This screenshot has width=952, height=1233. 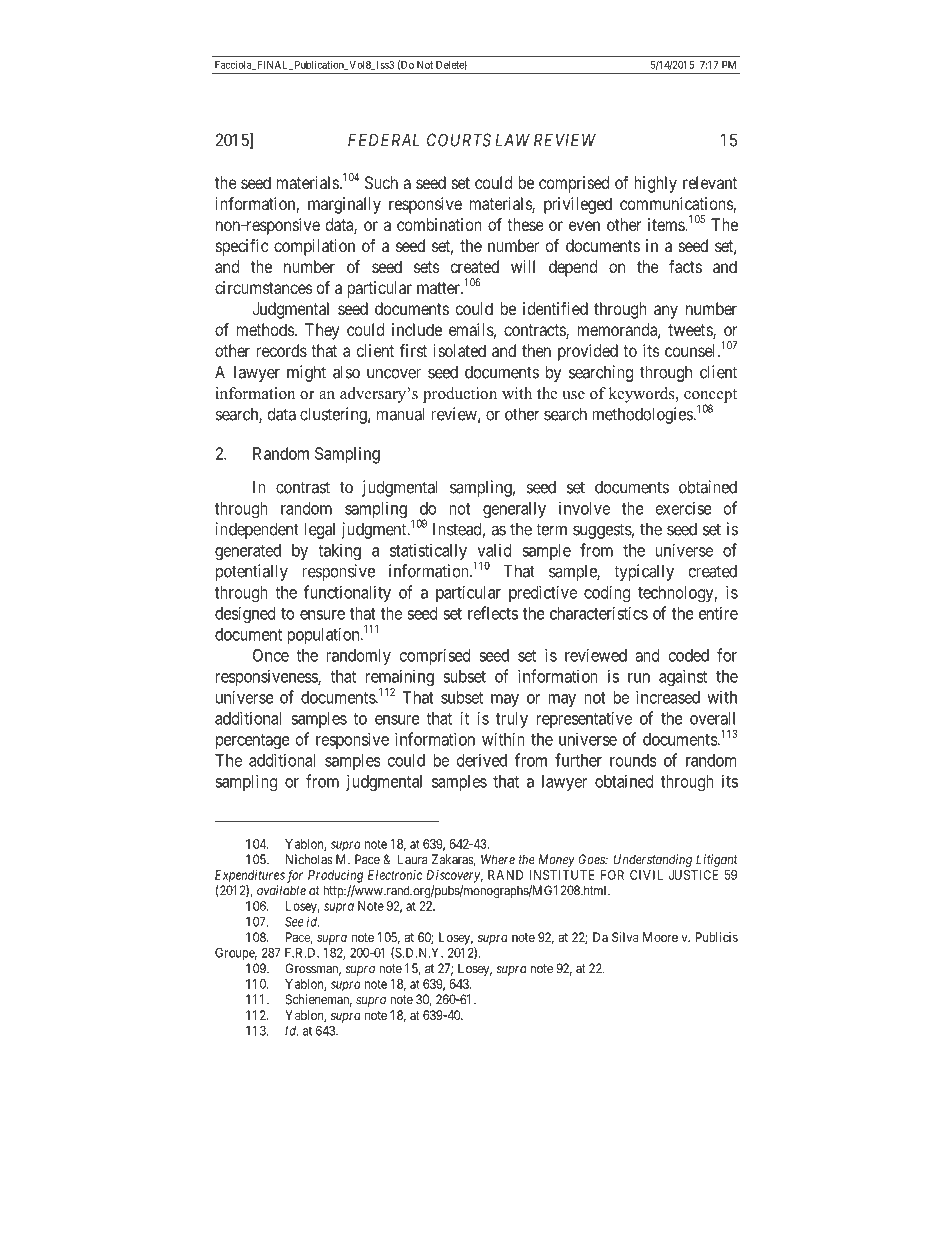 What do you see at coordinates (344, 205) in the screenshot?
I see `marginally` at bounding box center [344, 205].
